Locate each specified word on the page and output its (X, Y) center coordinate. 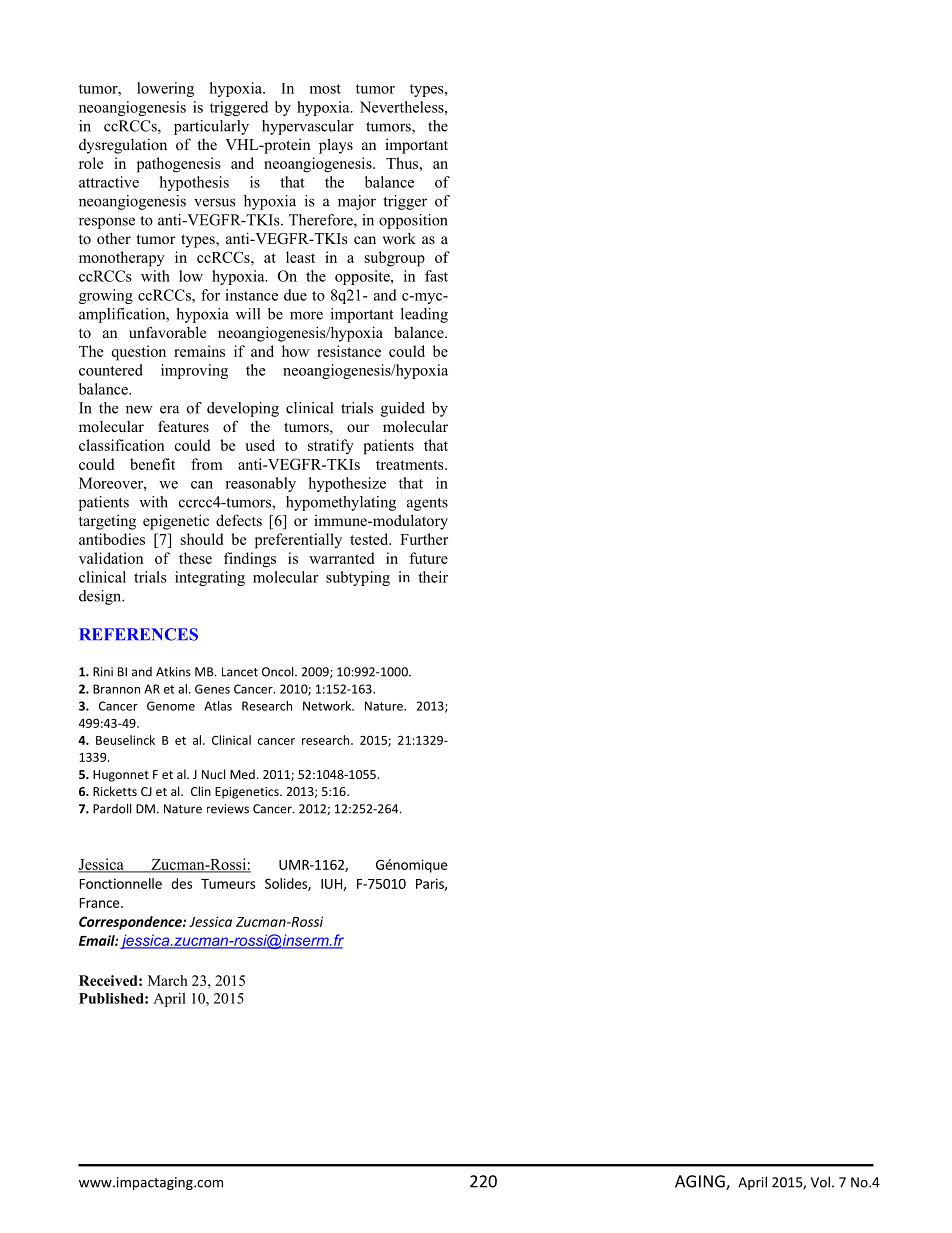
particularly (211, 127)
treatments (411, 465)
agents (427, 504)
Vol (820, 1182)
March (168, 980)
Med (242, 774)
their (433, 577)
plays (336, 146)
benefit (152, 464)
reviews (228, 809)
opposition (413, 221)
